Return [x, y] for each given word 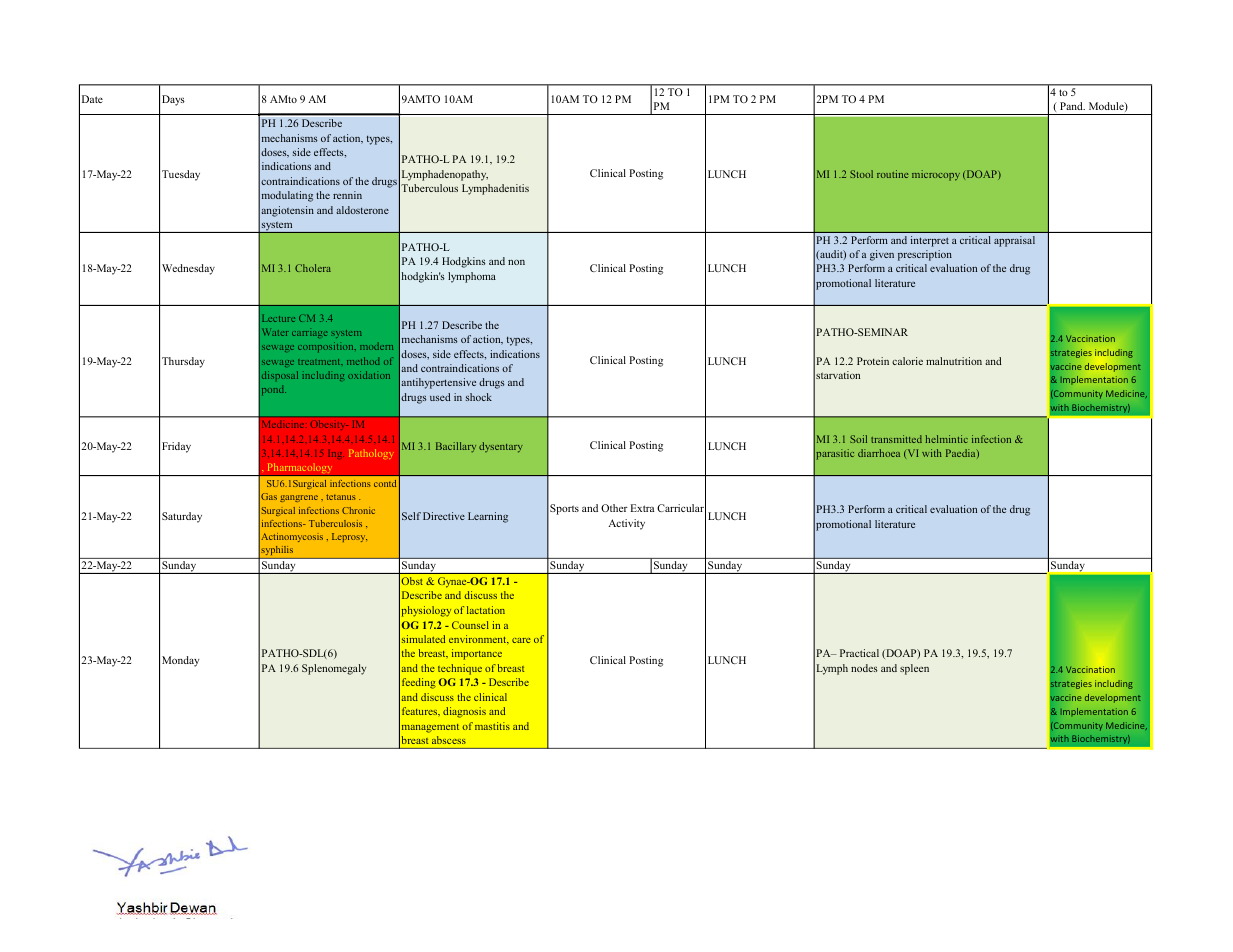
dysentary [501, 447]
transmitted [896, 439]
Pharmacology [300, 470]
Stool [861, 174]
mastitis [492, 726]
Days [173, 100]
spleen [914, 669]
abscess [449, 740]
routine [893, 174]
